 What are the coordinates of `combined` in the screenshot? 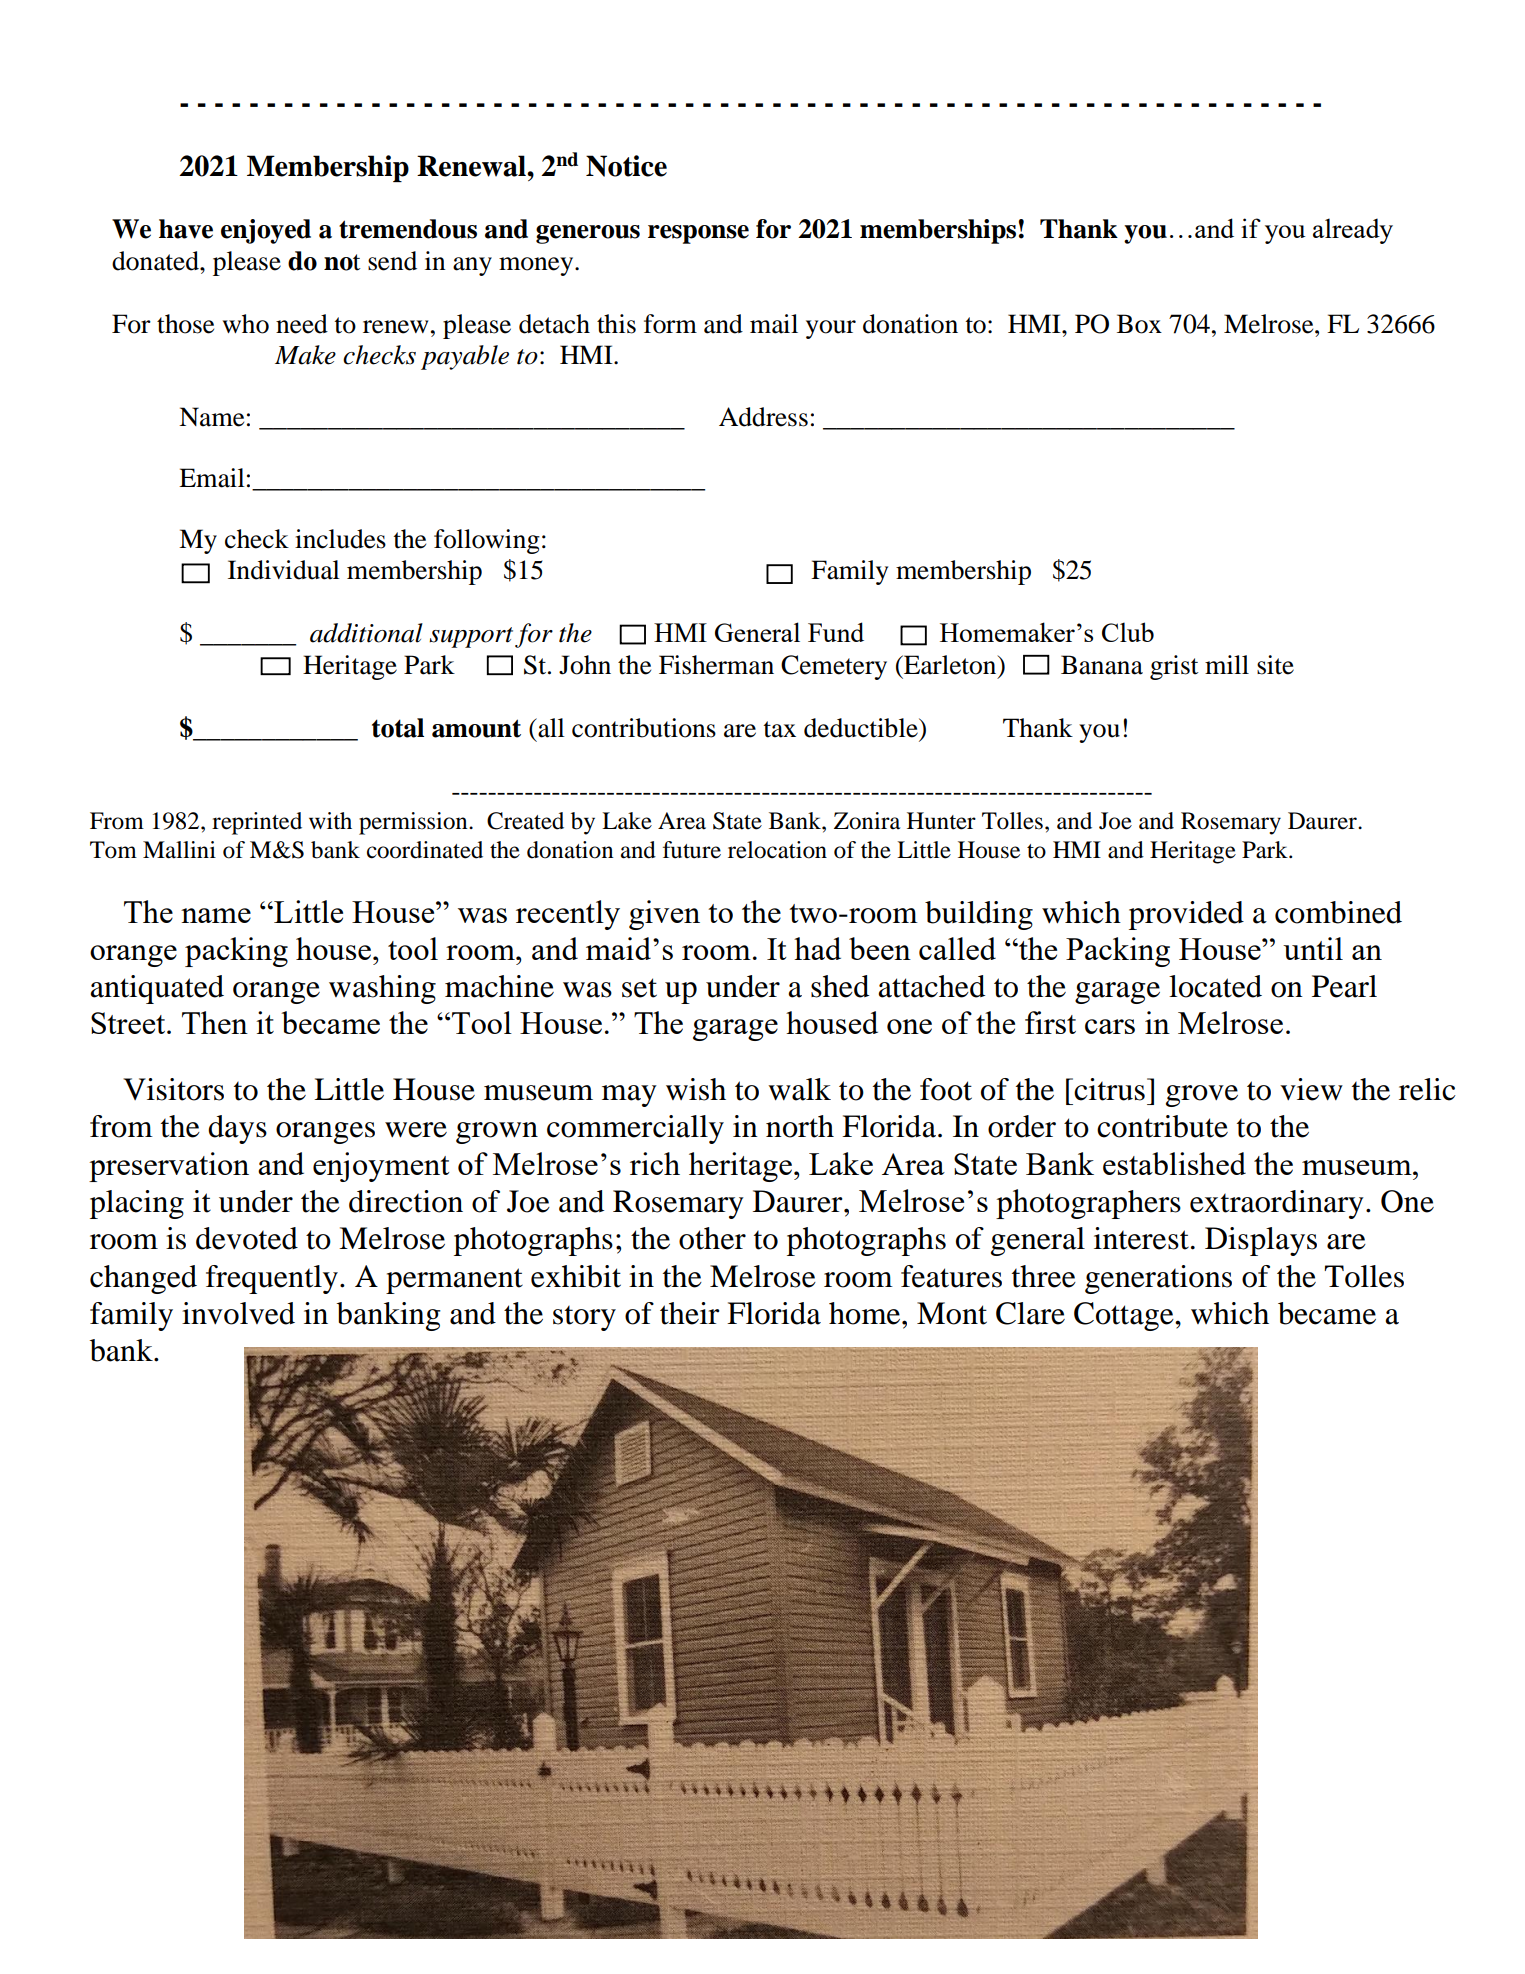 It's located at (1338, 912).
